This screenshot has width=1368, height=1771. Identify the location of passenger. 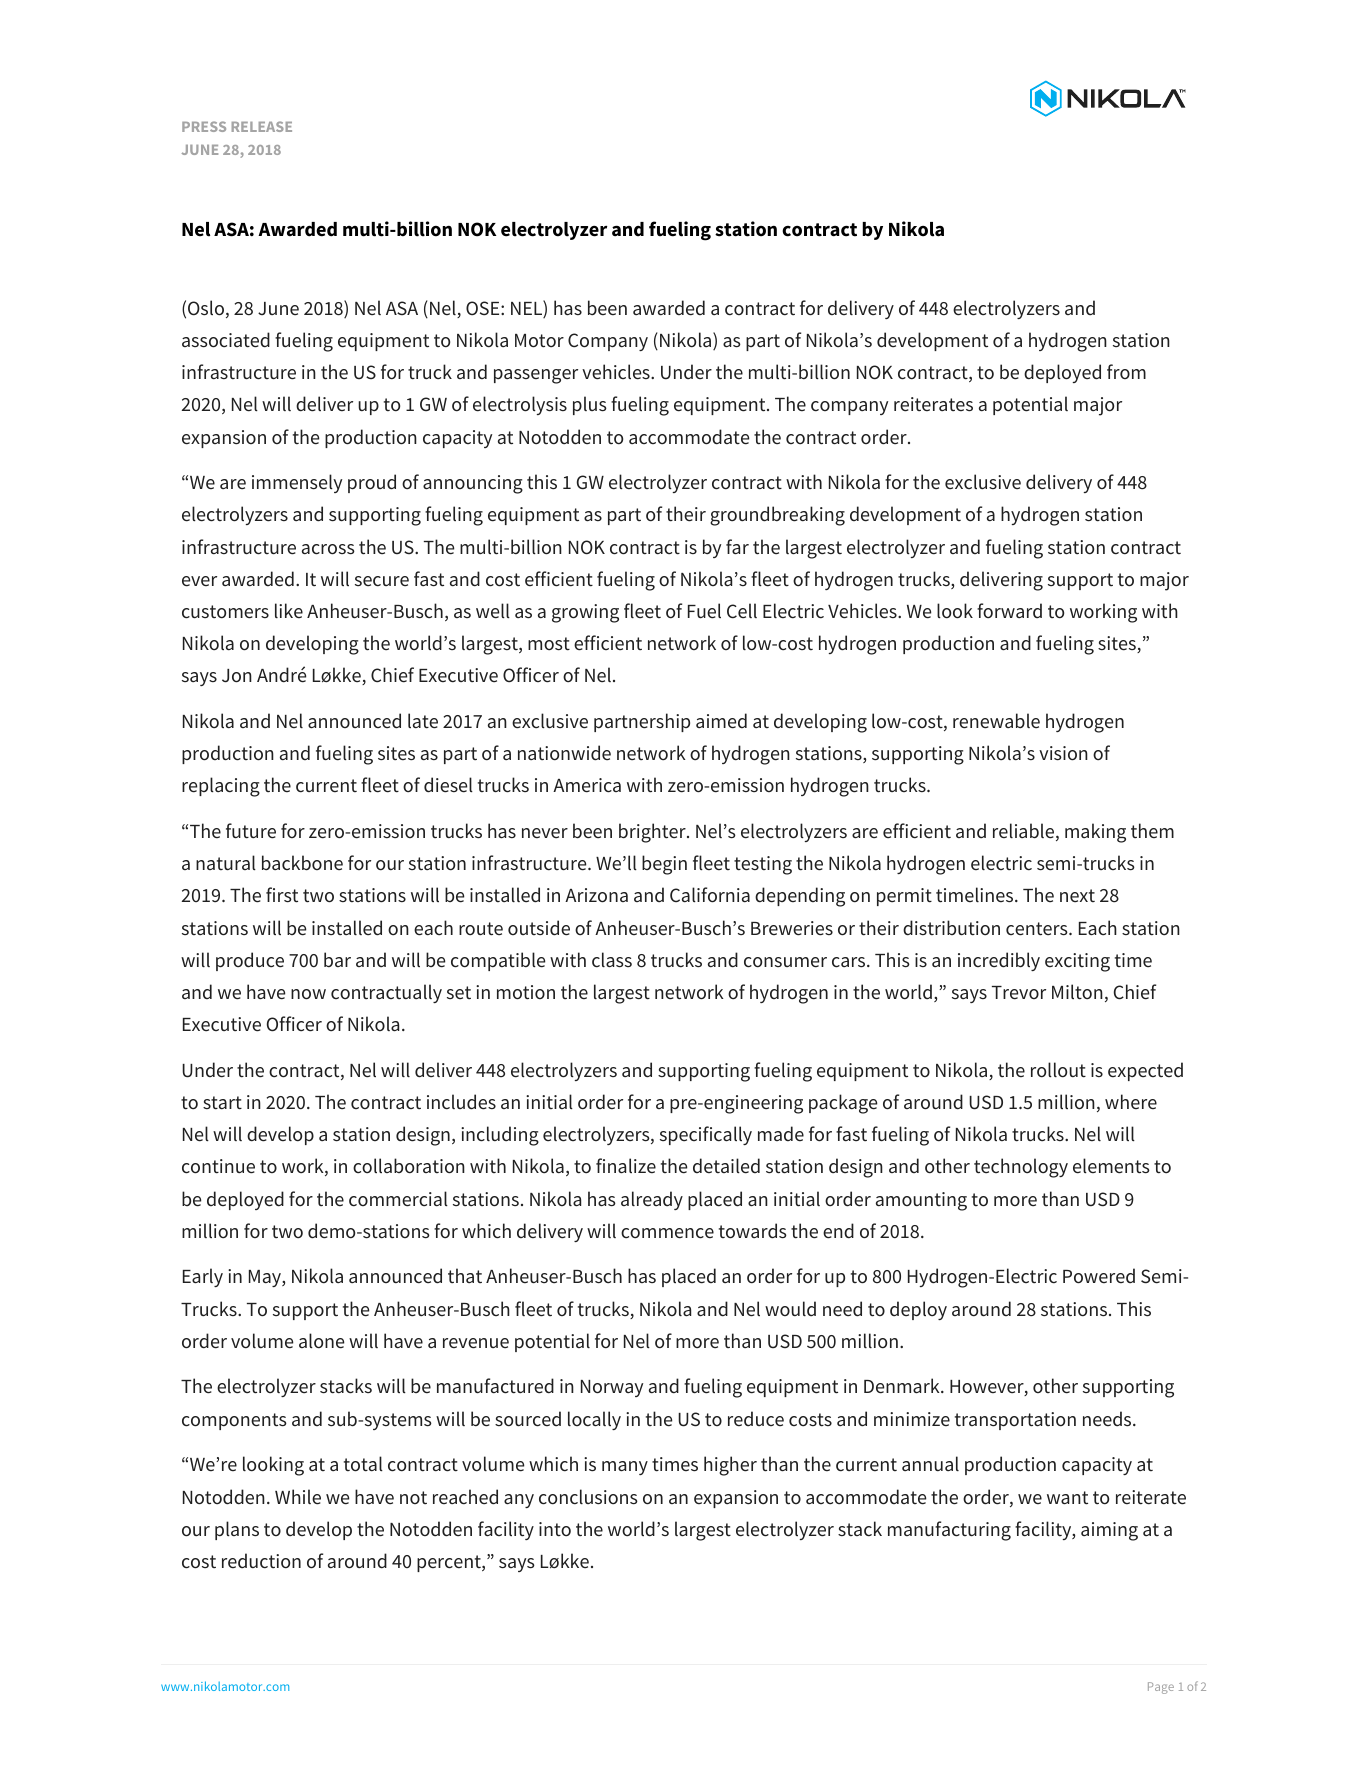
(536, 376).
